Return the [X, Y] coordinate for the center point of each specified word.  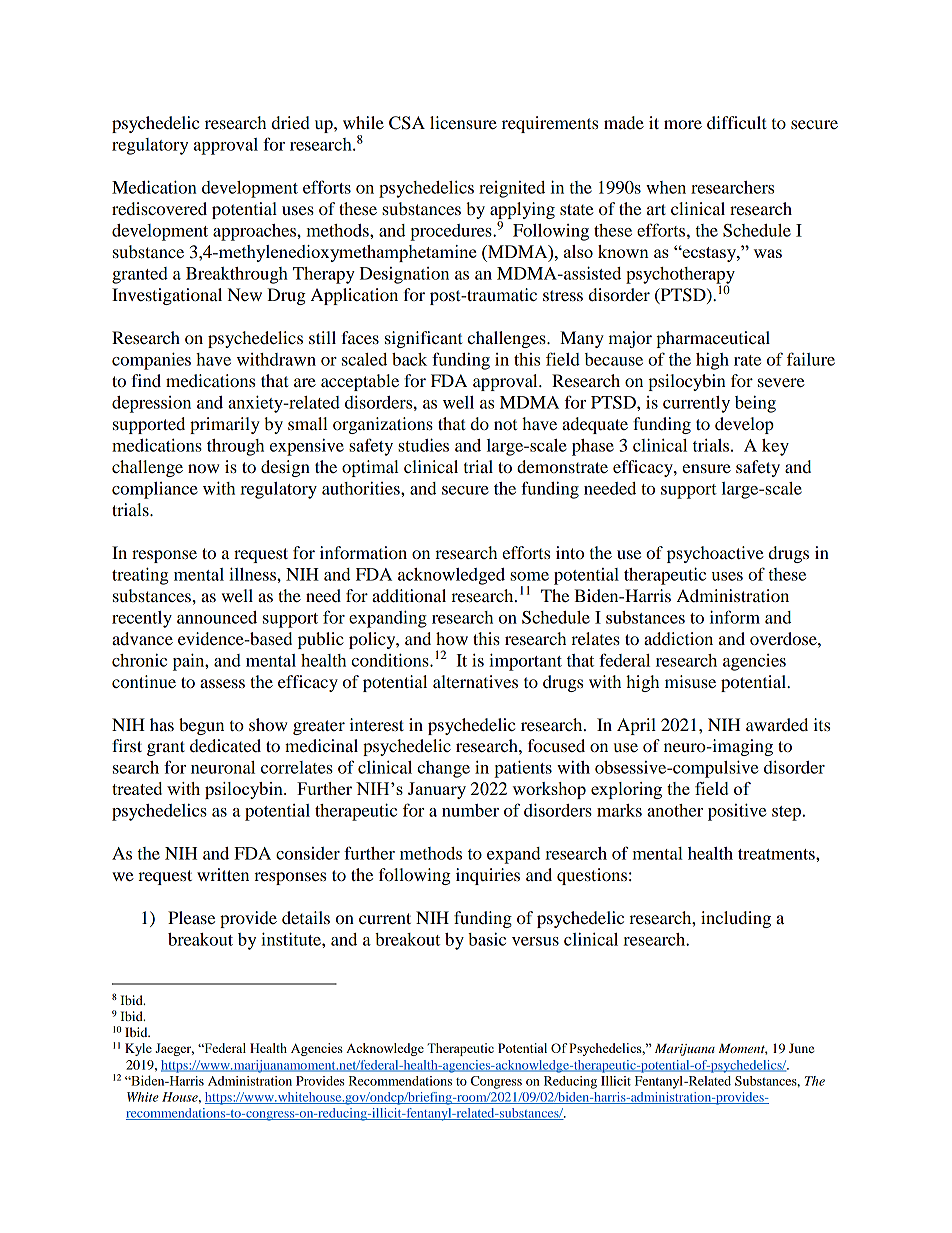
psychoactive [715, 554]
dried [291, 122]
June [801, 1048]
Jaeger [174, 1049]
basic [487, 939]
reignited [512, 189]
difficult [737, 122]
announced [217, 617]
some [529, 576]
